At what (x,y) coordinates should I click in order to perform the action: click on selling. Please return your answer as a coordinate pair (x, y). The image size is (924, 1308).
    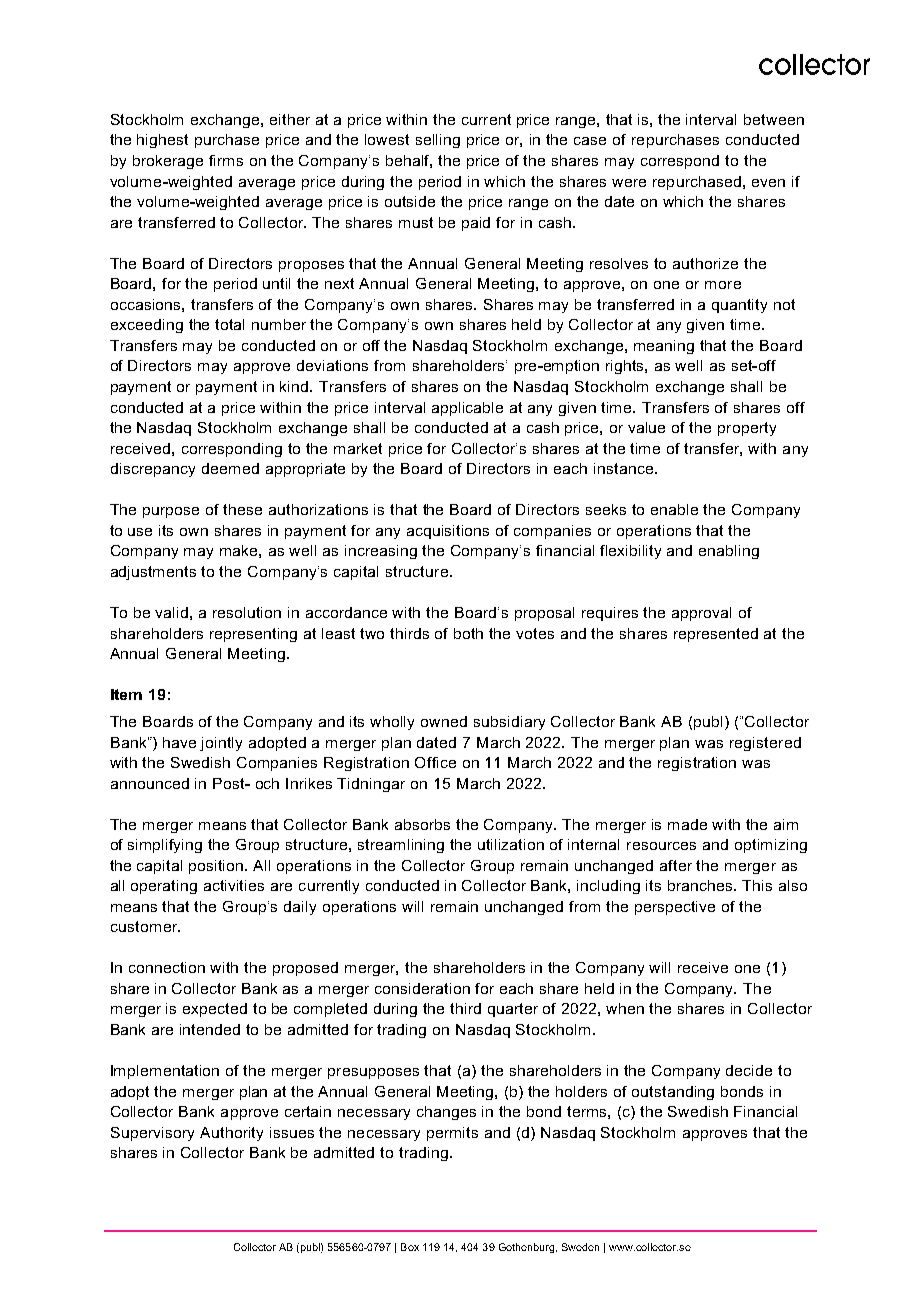
    Looking at the image, I should click on (438, 141).
